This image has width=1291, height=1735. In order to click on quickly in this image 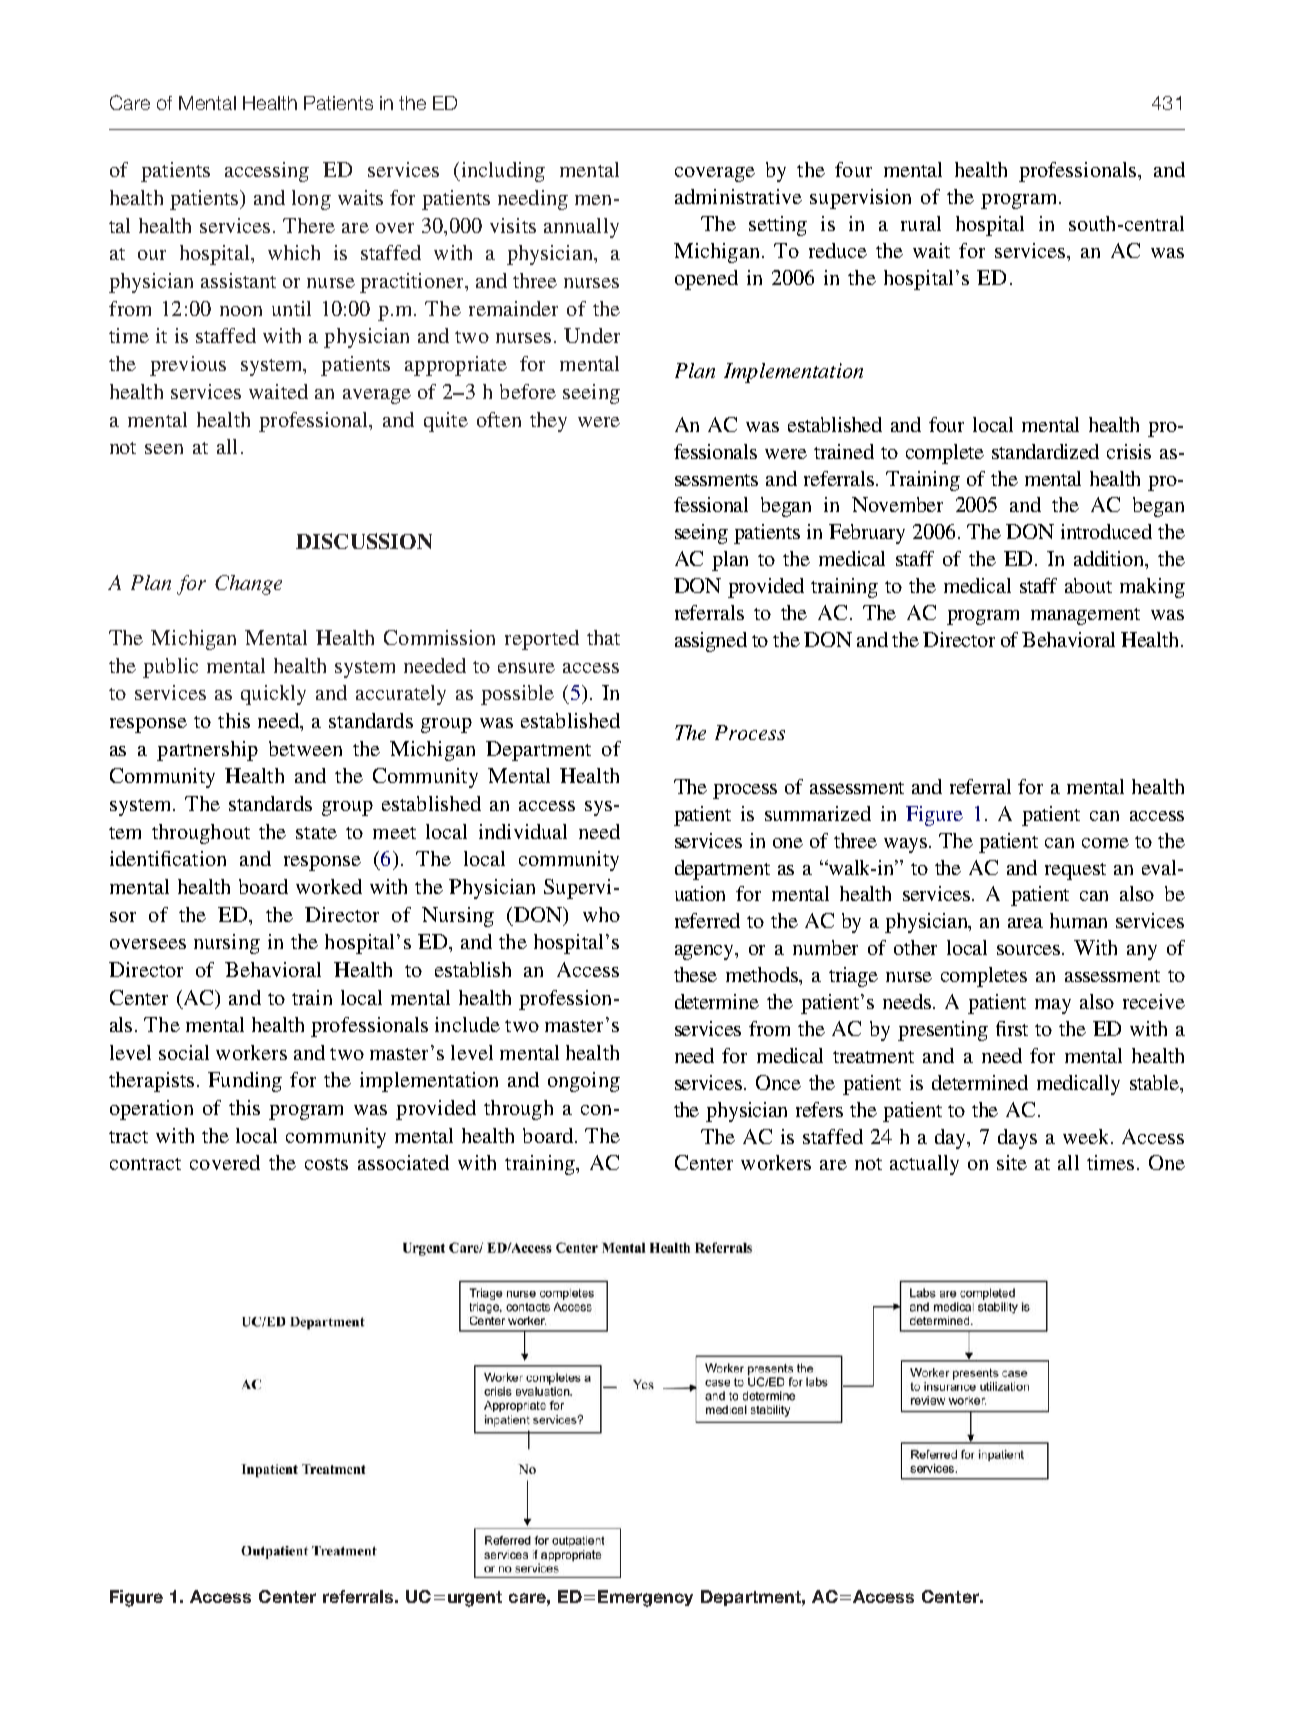, I will do `click(273, 695)`.
